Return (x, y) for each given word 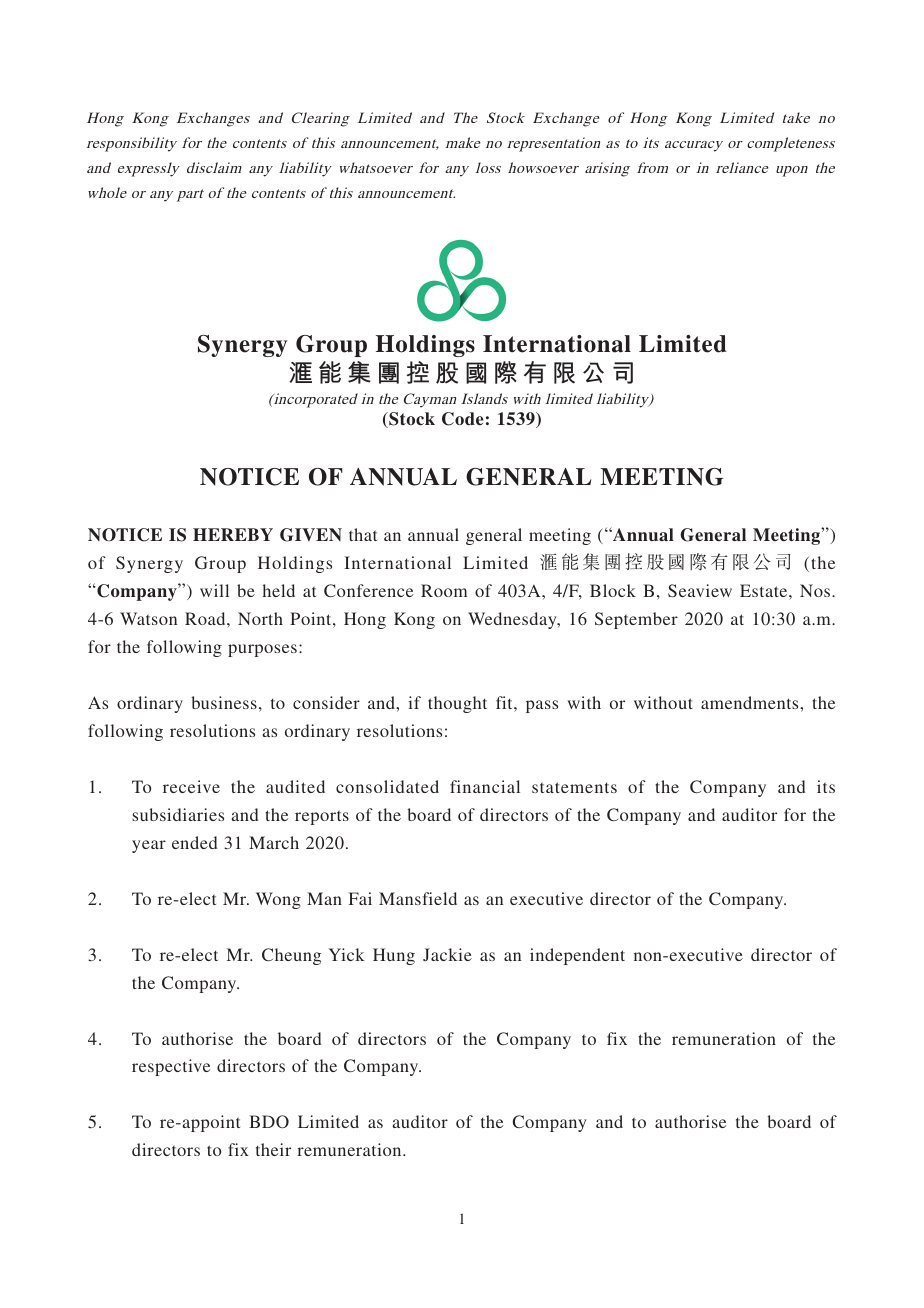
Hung (394, 956)
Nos (816, 590)
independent (577, 956)
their (273, 1149)
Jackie (447, 954)
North (260, 618)
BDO (269, 1122)
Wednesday (513, 620)
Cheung (291, 956)
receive (191, 786)
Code (463, 419)
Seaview (700, 590)
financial (485, 786)
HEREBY (233, 534)
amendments (751, 702)
